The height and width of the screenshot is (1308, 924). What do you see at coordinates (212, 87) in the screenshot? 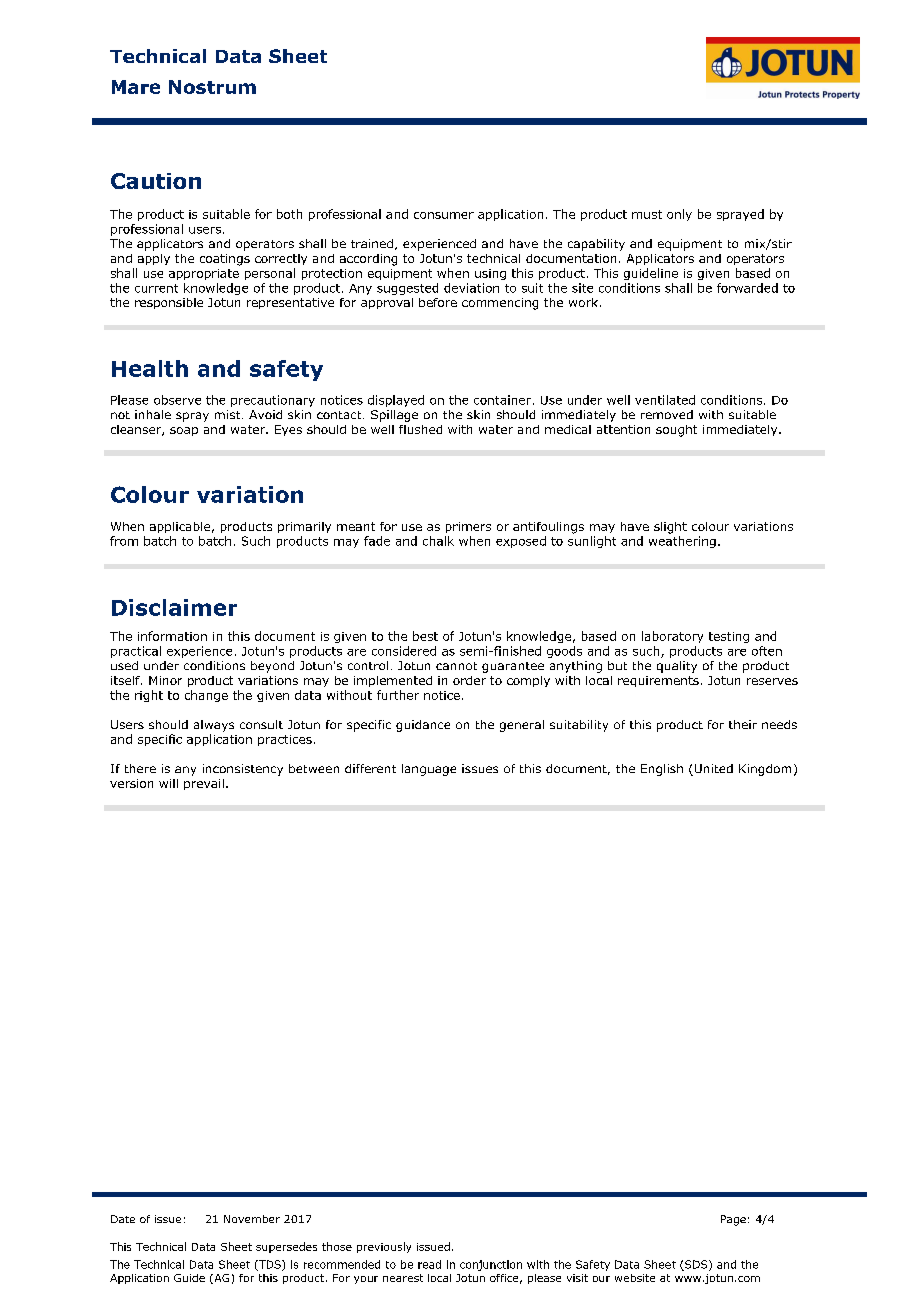
I see `Nostrum` at bounding box center [212, 87].
